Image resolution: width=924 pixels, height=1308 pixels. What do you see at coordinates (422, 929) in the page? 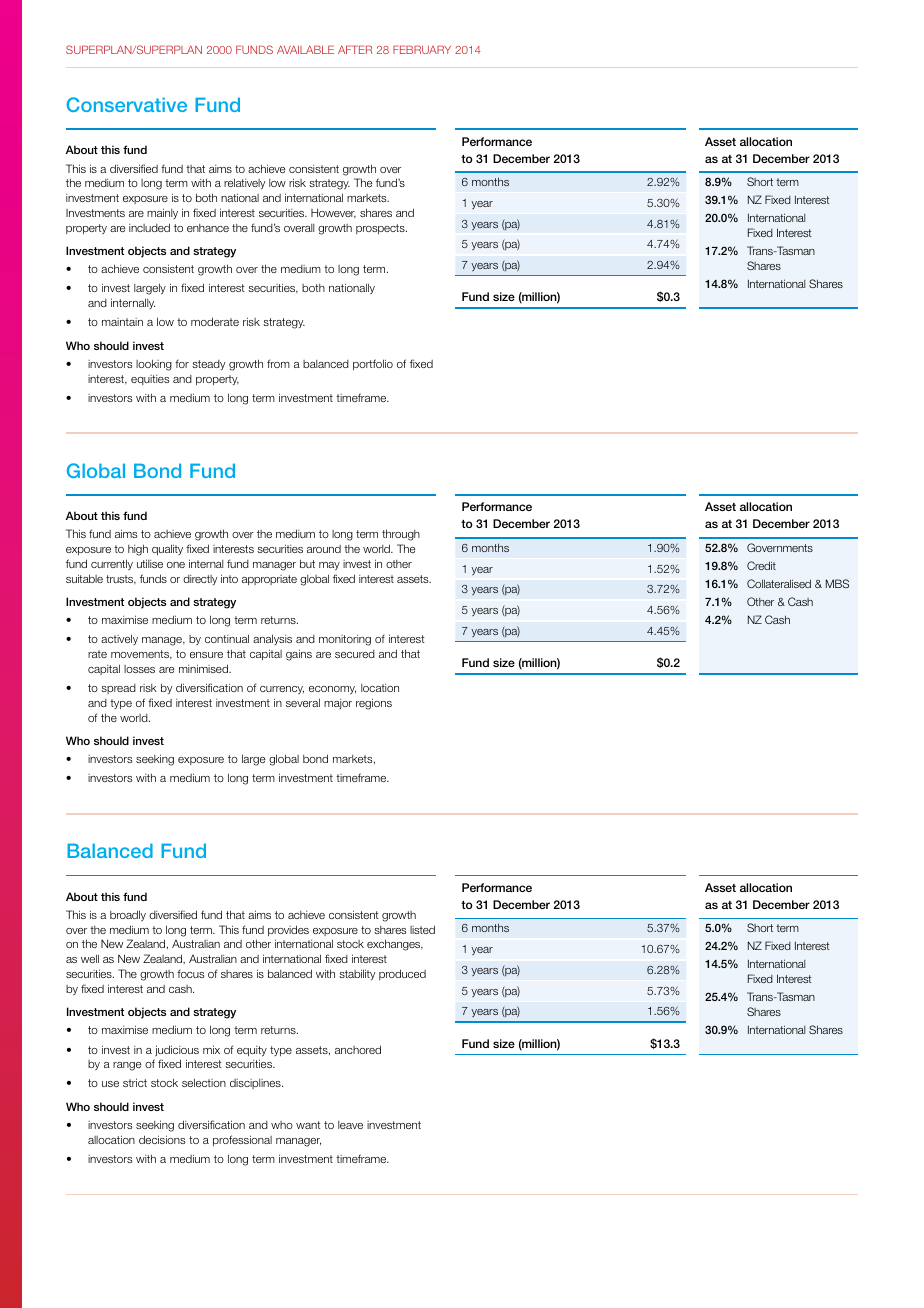
I see `listed` at bounding box center [422, 929].
